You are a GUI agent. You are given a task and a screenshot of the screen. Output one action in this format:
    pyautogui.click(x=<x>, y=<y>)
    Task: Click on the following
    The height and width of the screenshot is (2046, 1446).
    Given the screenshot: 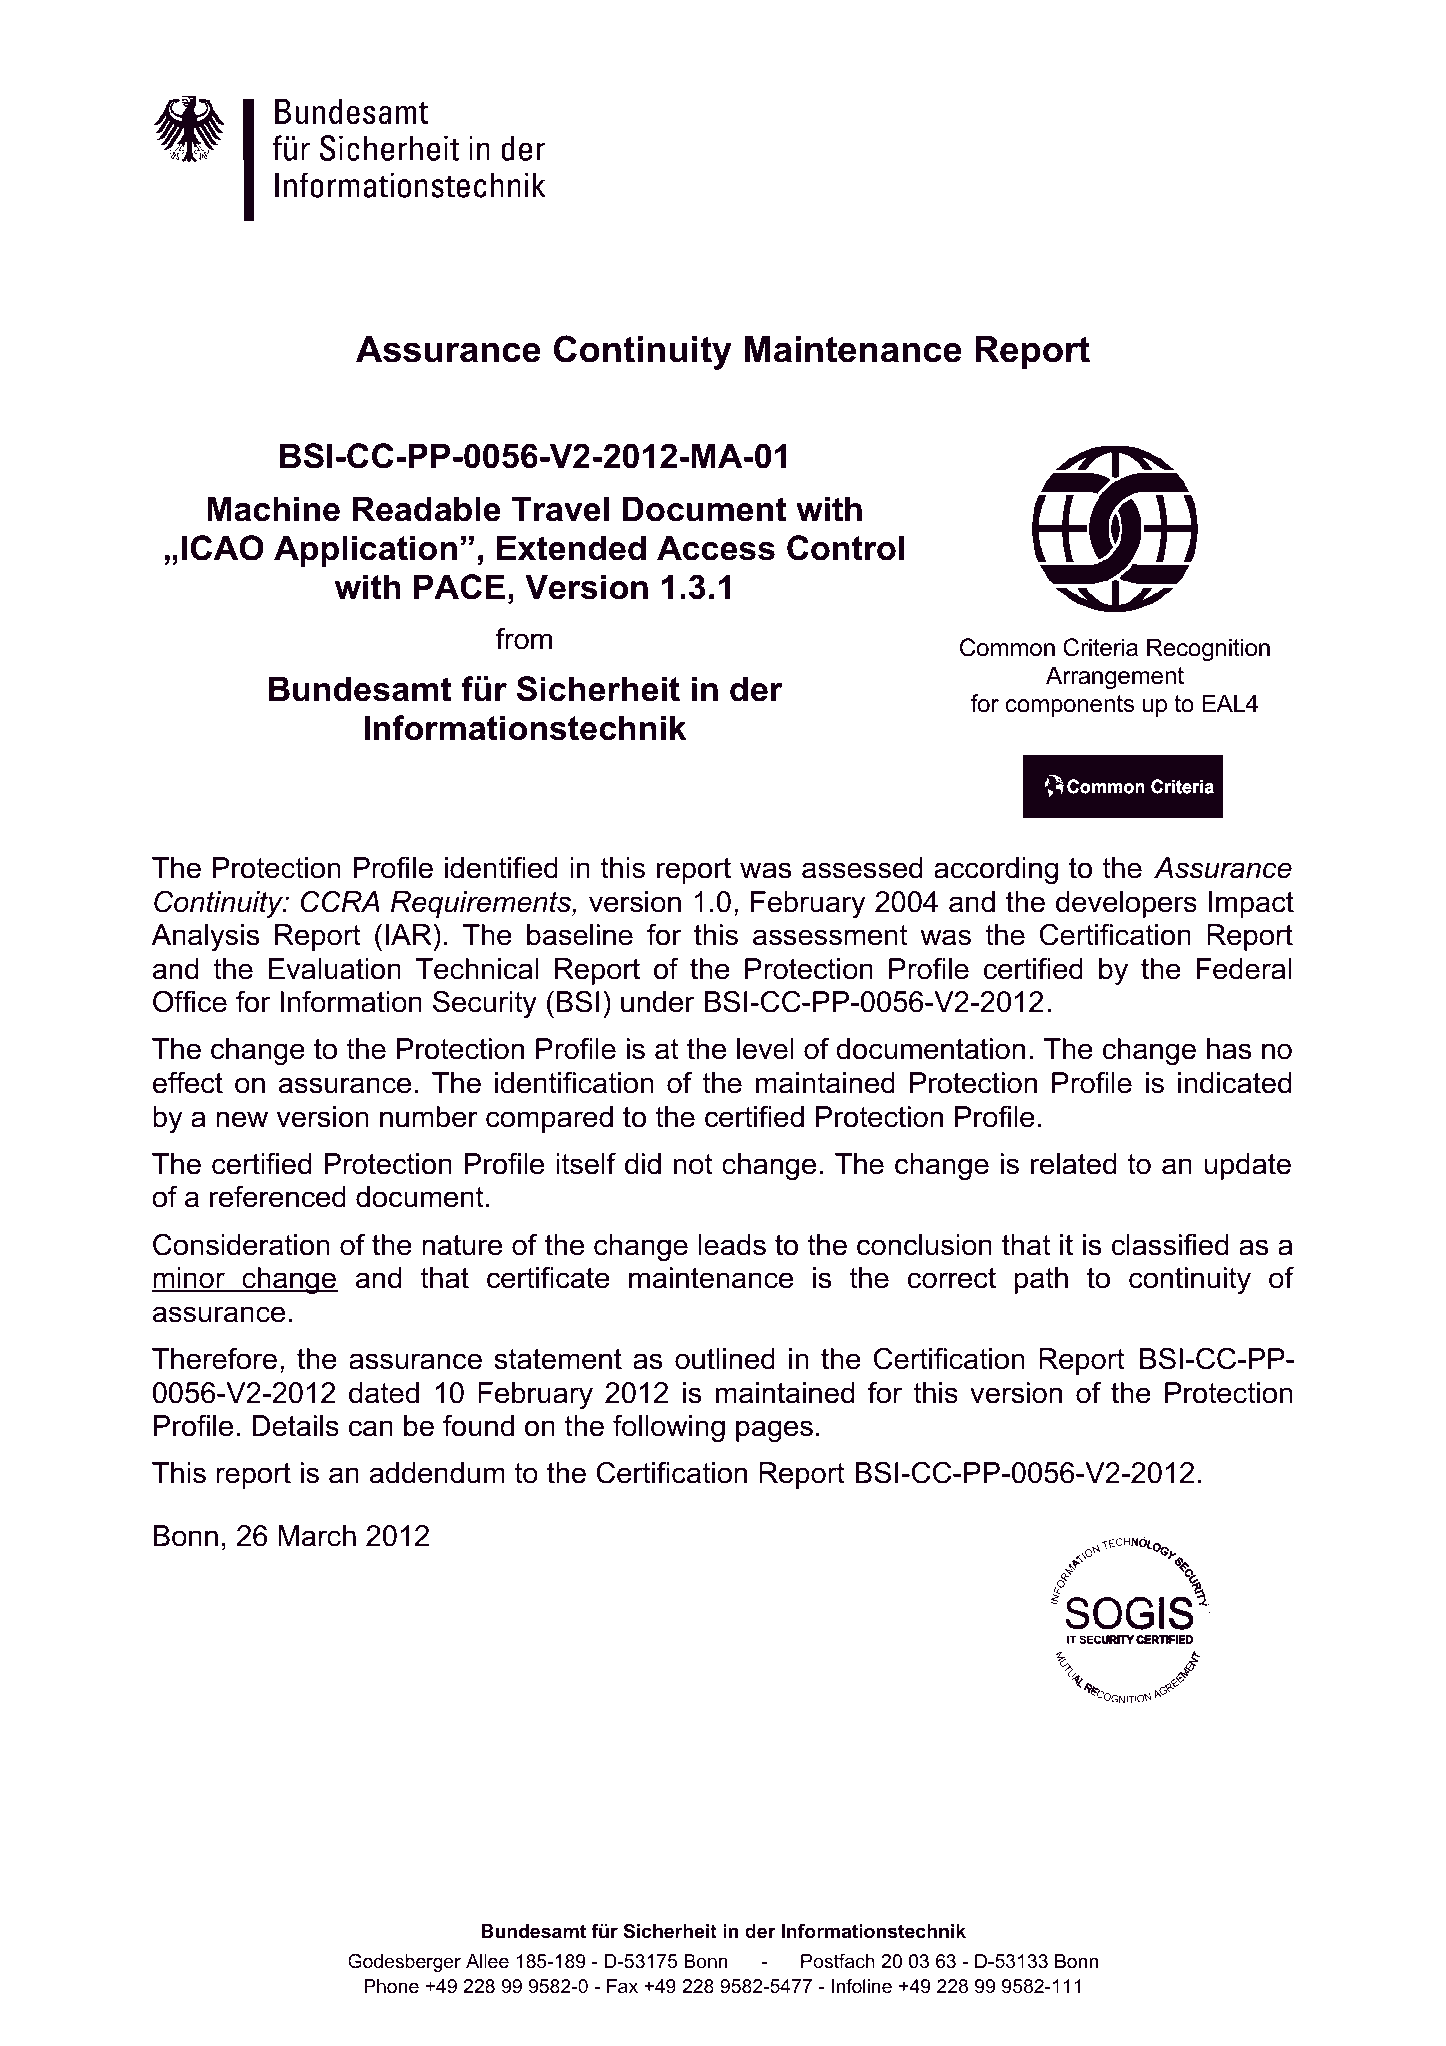 What is the action you would take?
    pyautogui.click(x=669, y=1428)
